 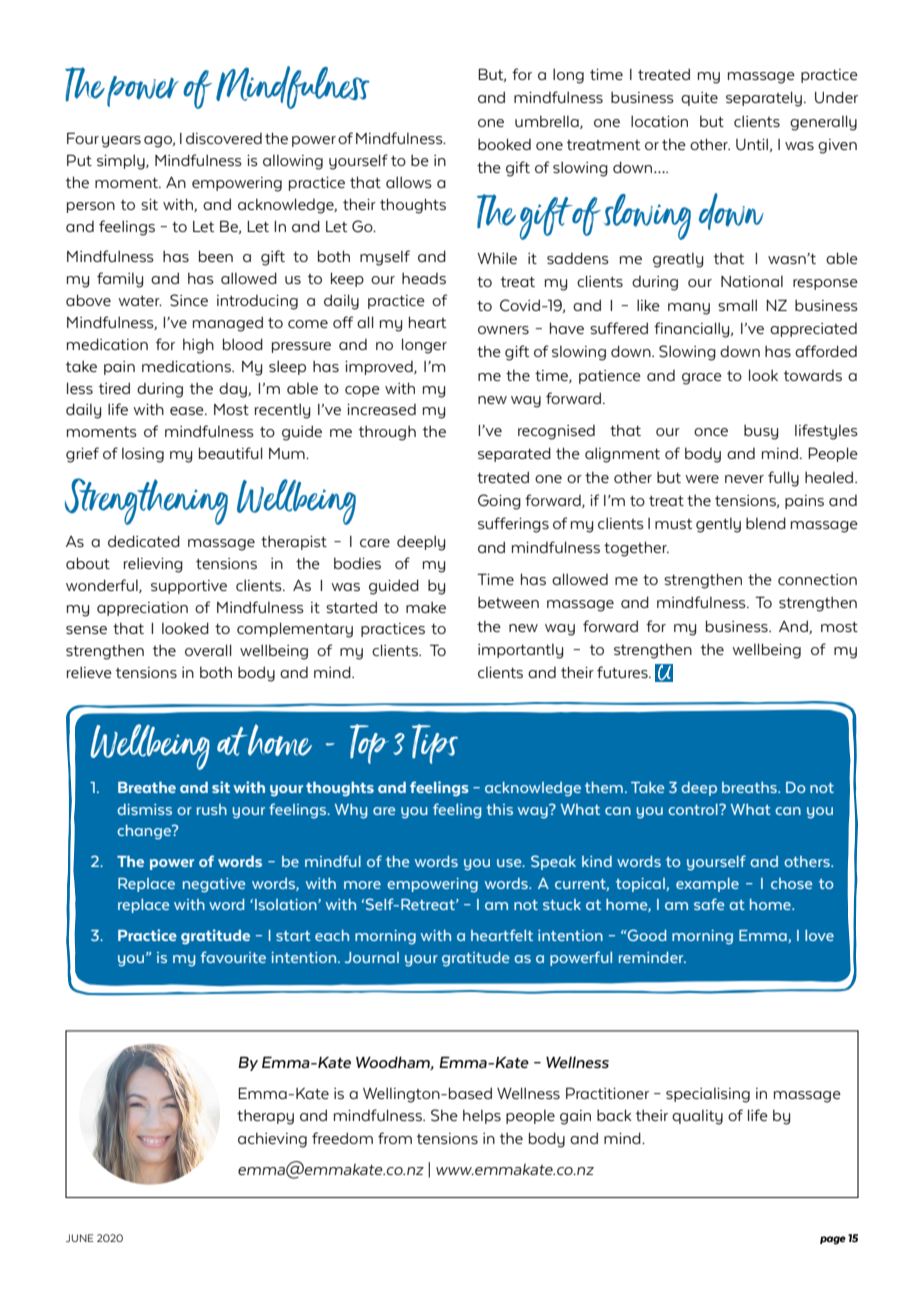 What do you see at coordinates (504, 144) in the screenshot?
I see `booked` at bounding box center [504, 144].
